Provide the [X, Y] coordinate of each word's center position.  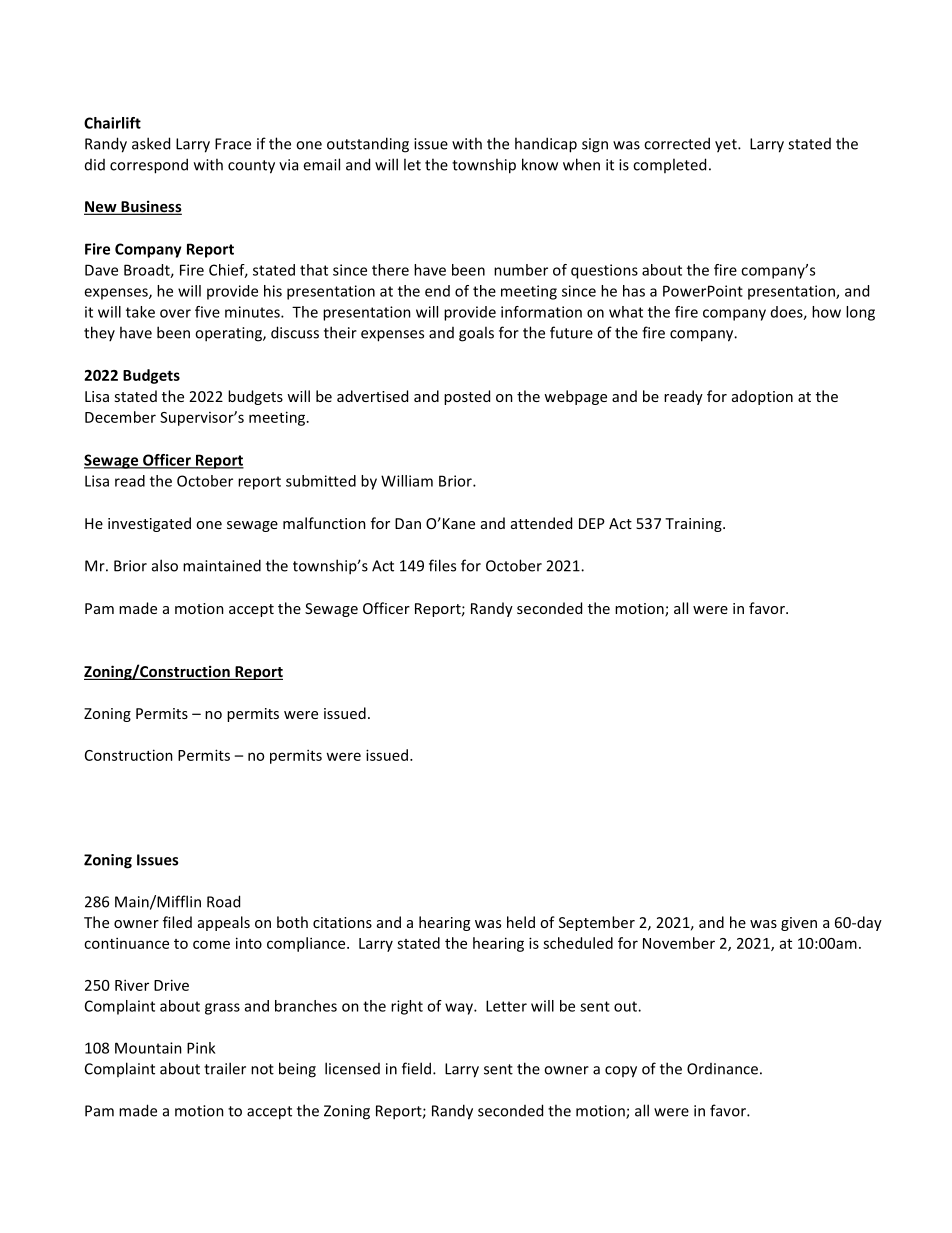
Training [694, 525]
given [799, 924]
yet [727, 146]
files [442, 565]
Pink [201, 1048]
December [120, 417]
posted [467, 397]
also [165, 565]
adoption [762, 397]
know [540, 164]
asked [151, 143]
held [521, 922]
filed [177, 922]
